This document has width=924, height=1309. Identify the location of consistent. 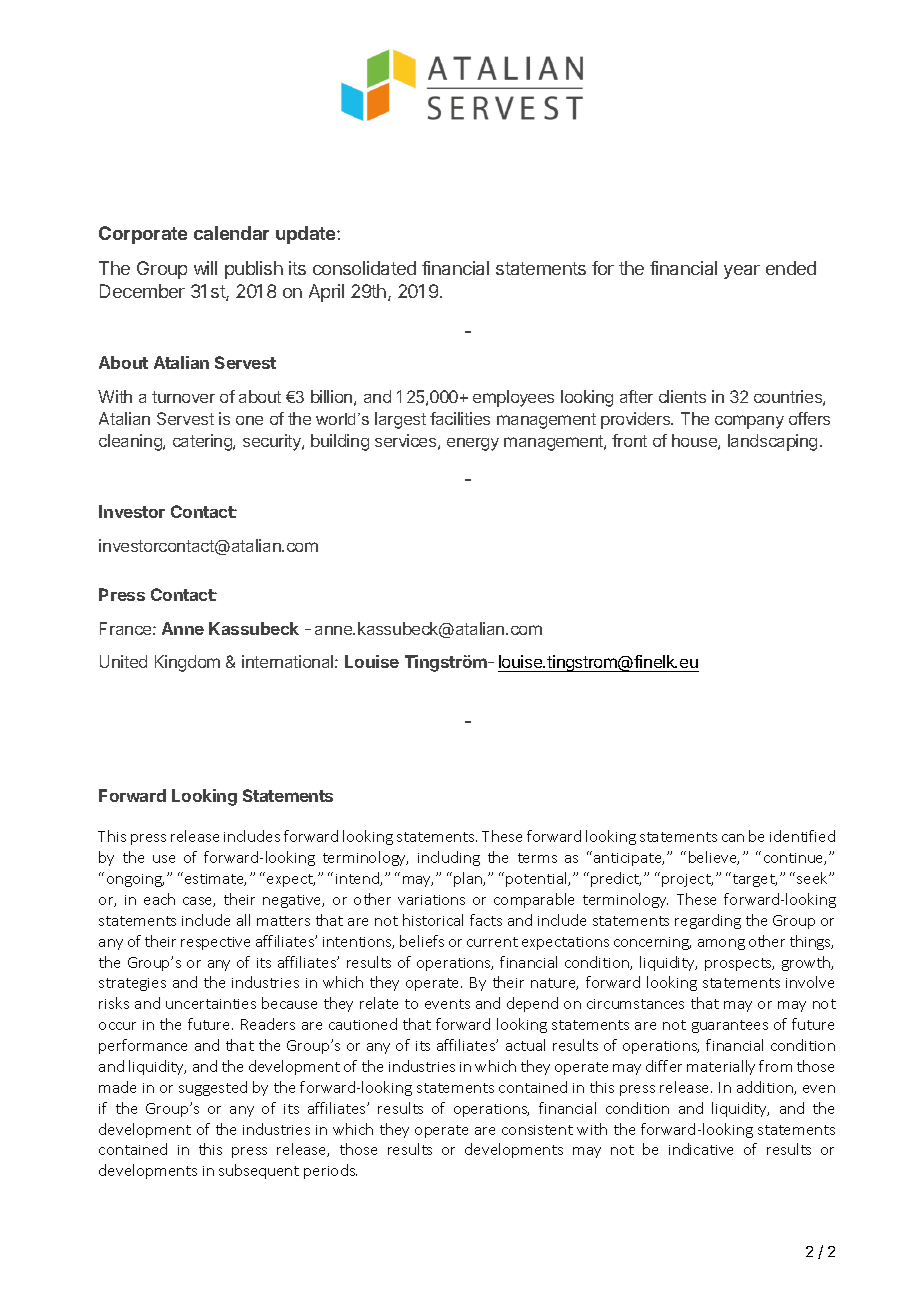
(537, 1130).
